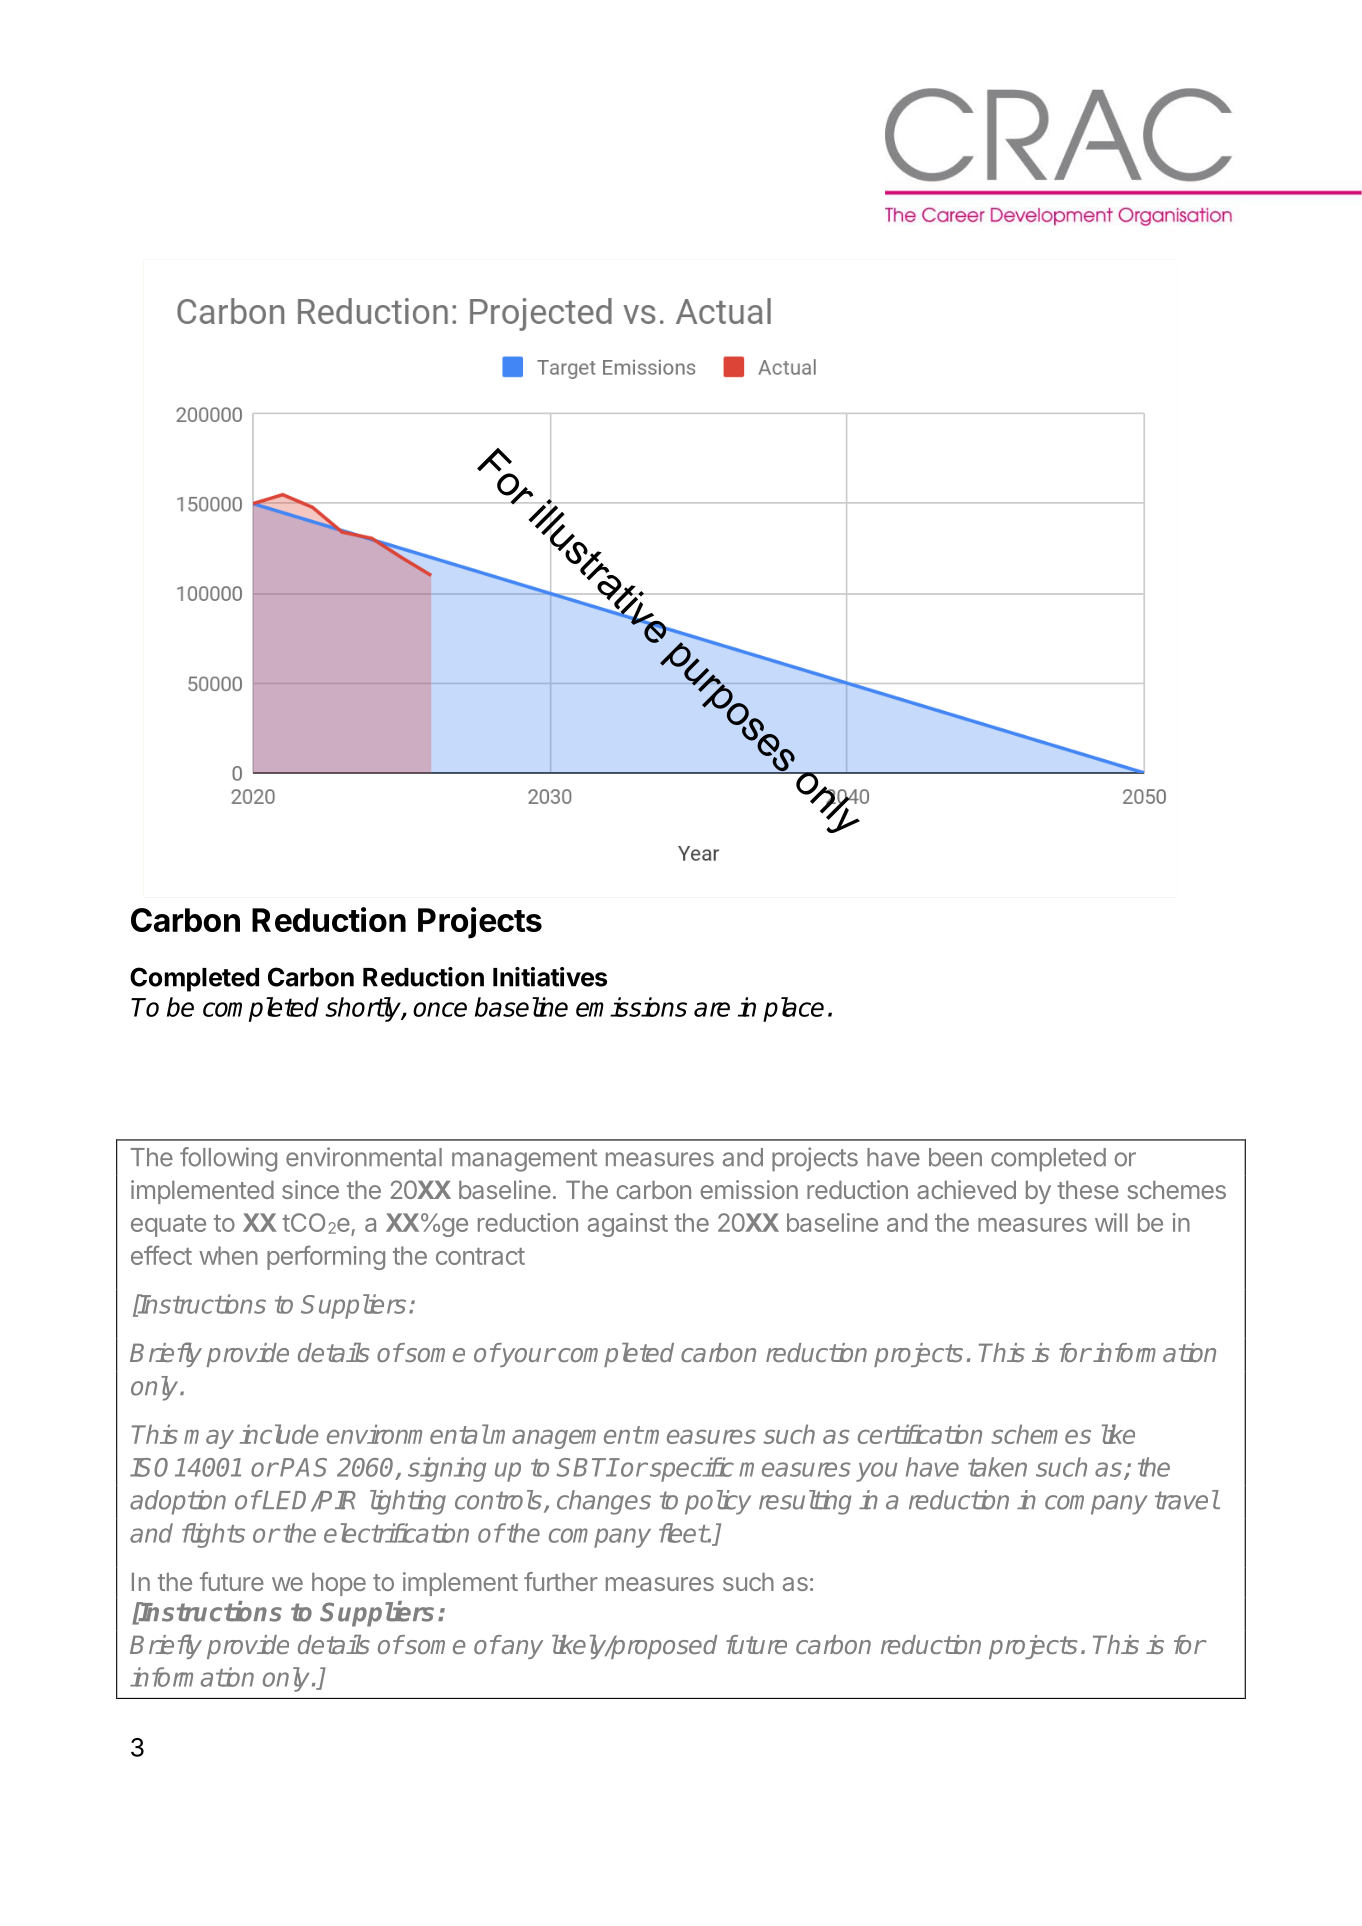 The width and height of the screenshot is (1362, 1926). What do you see at coordinates (279, 1434) in the screenshot?
I see `include` at bounding box center [279, 1434].
